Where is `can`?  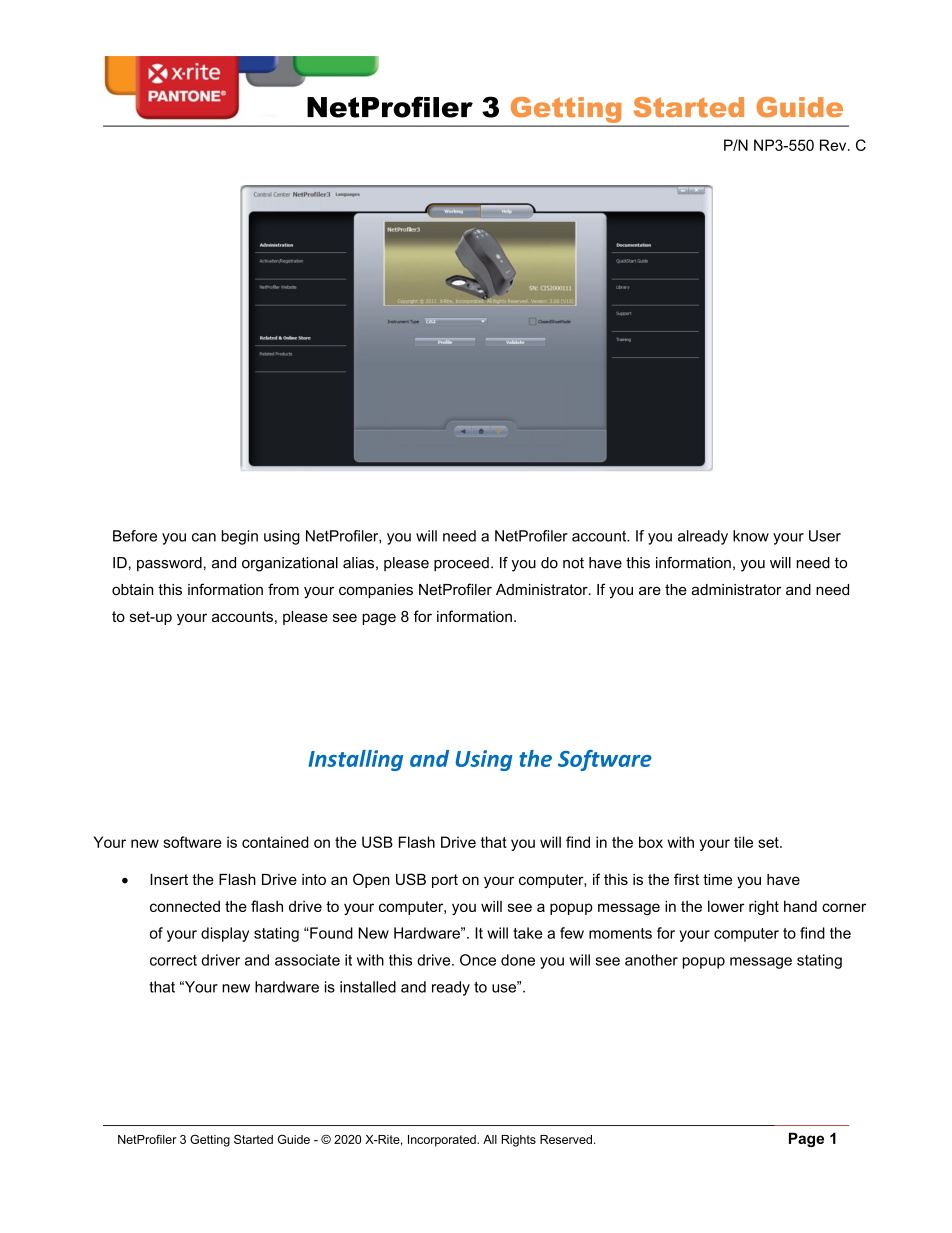
can is located at coordinates (204, 537).
